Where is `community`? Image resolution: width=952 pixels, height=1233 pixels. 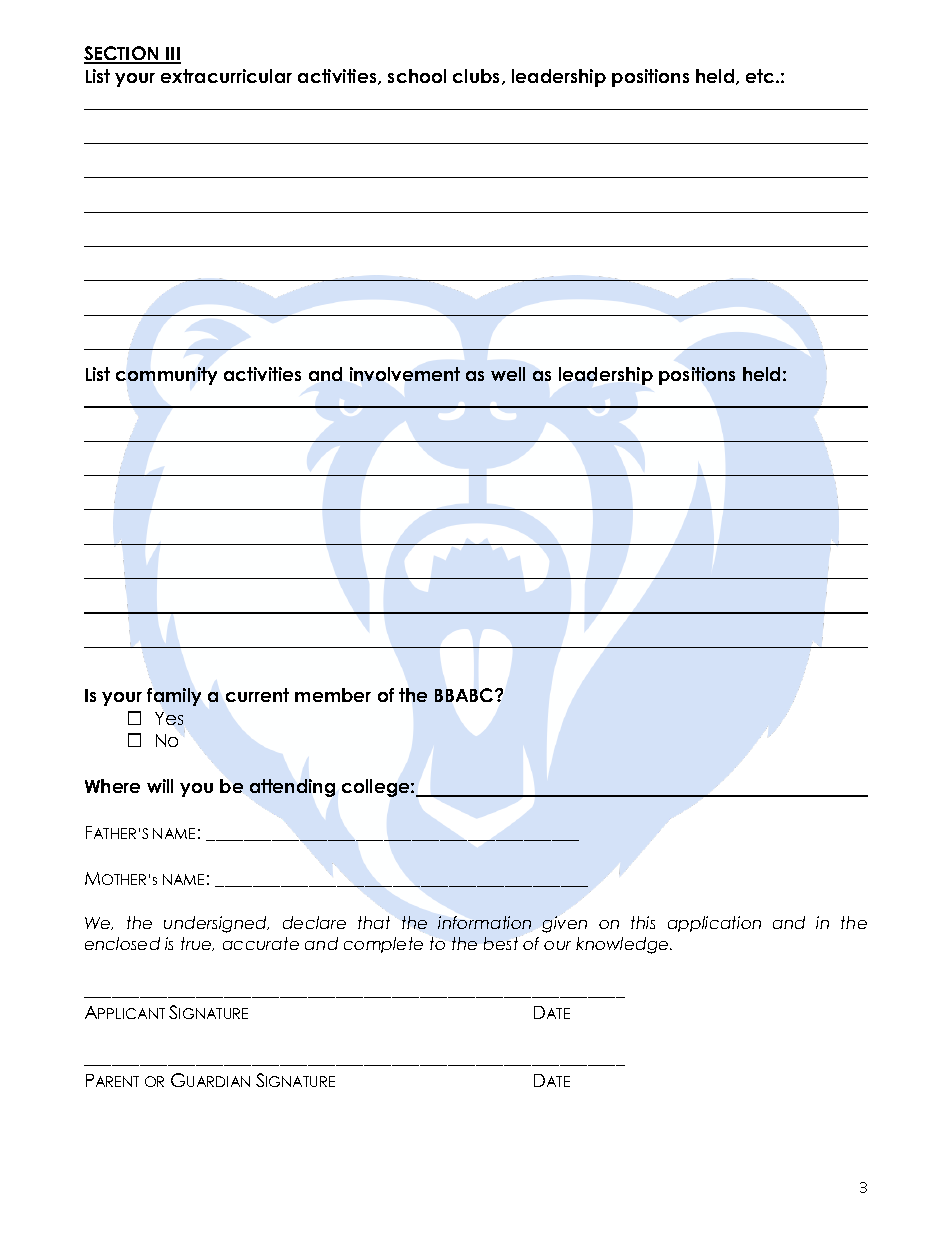
community is located at coordinates (166, 376).
